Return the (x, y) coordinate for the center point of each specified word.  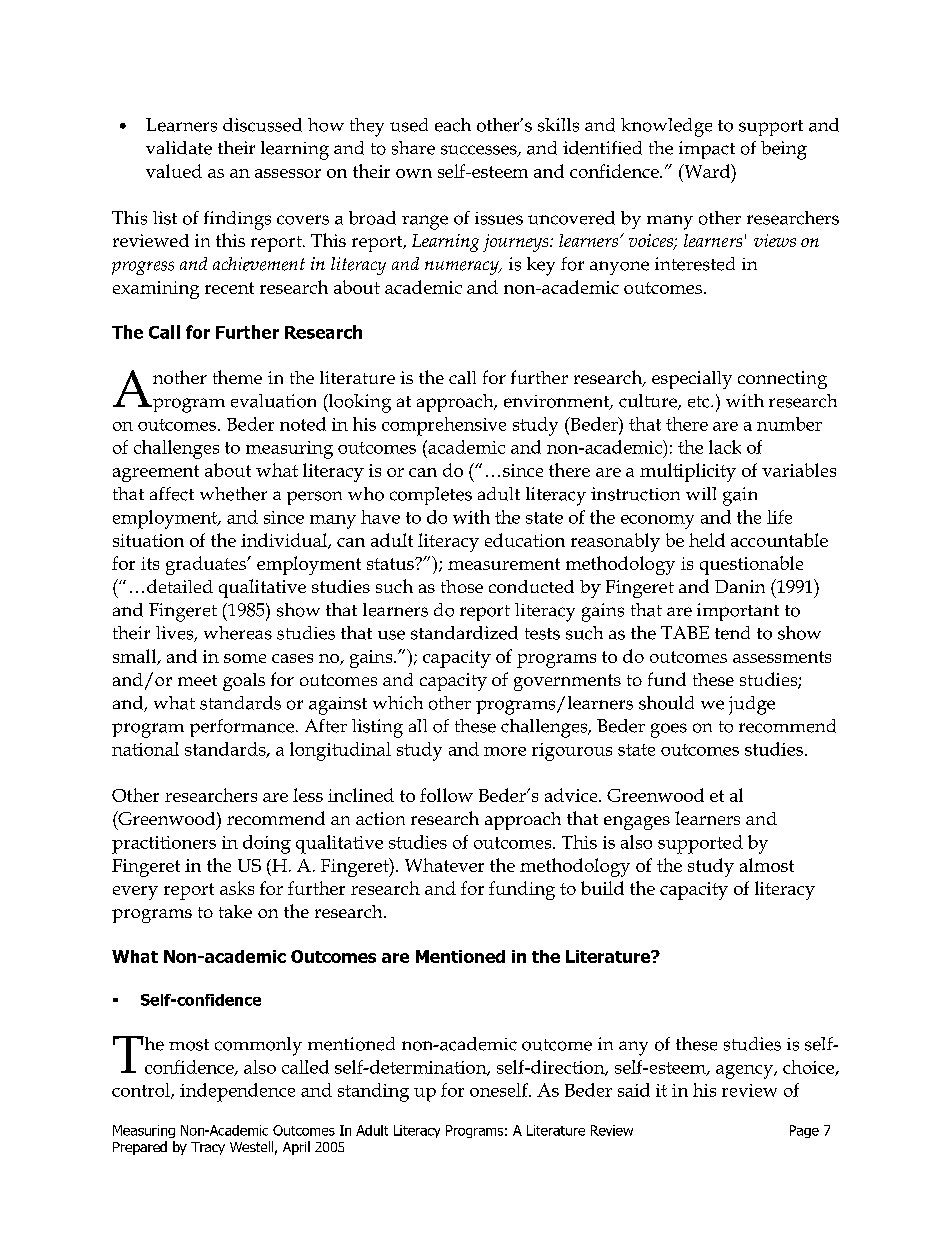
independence (237, 1092)
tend (732, 633)
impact (707, 150)
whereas (238, 633)
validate (179, 148)
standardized (464, 633)
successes (480, 151)
